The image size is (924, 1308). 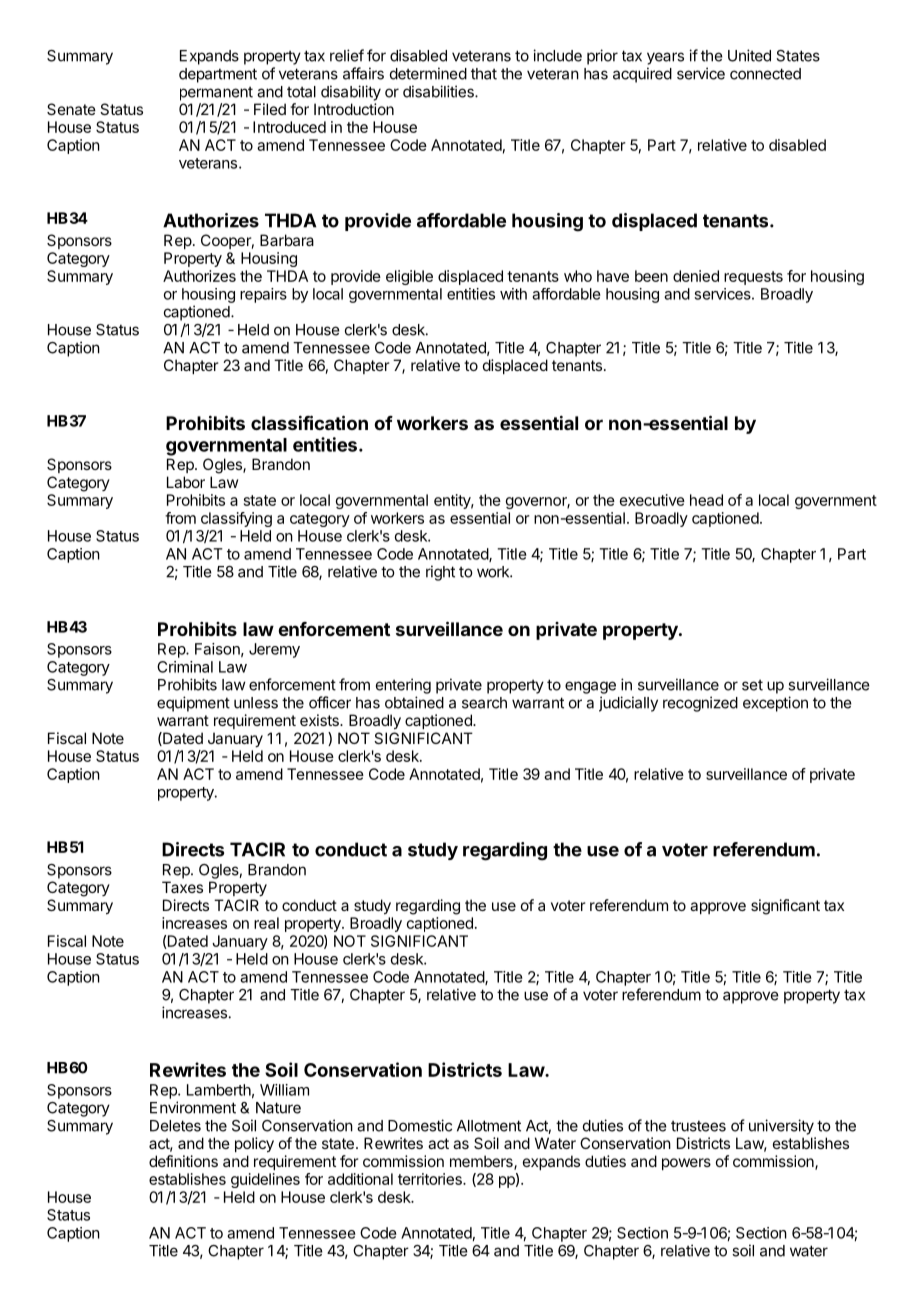 I want to click on years, so click(x=665, y=58).
